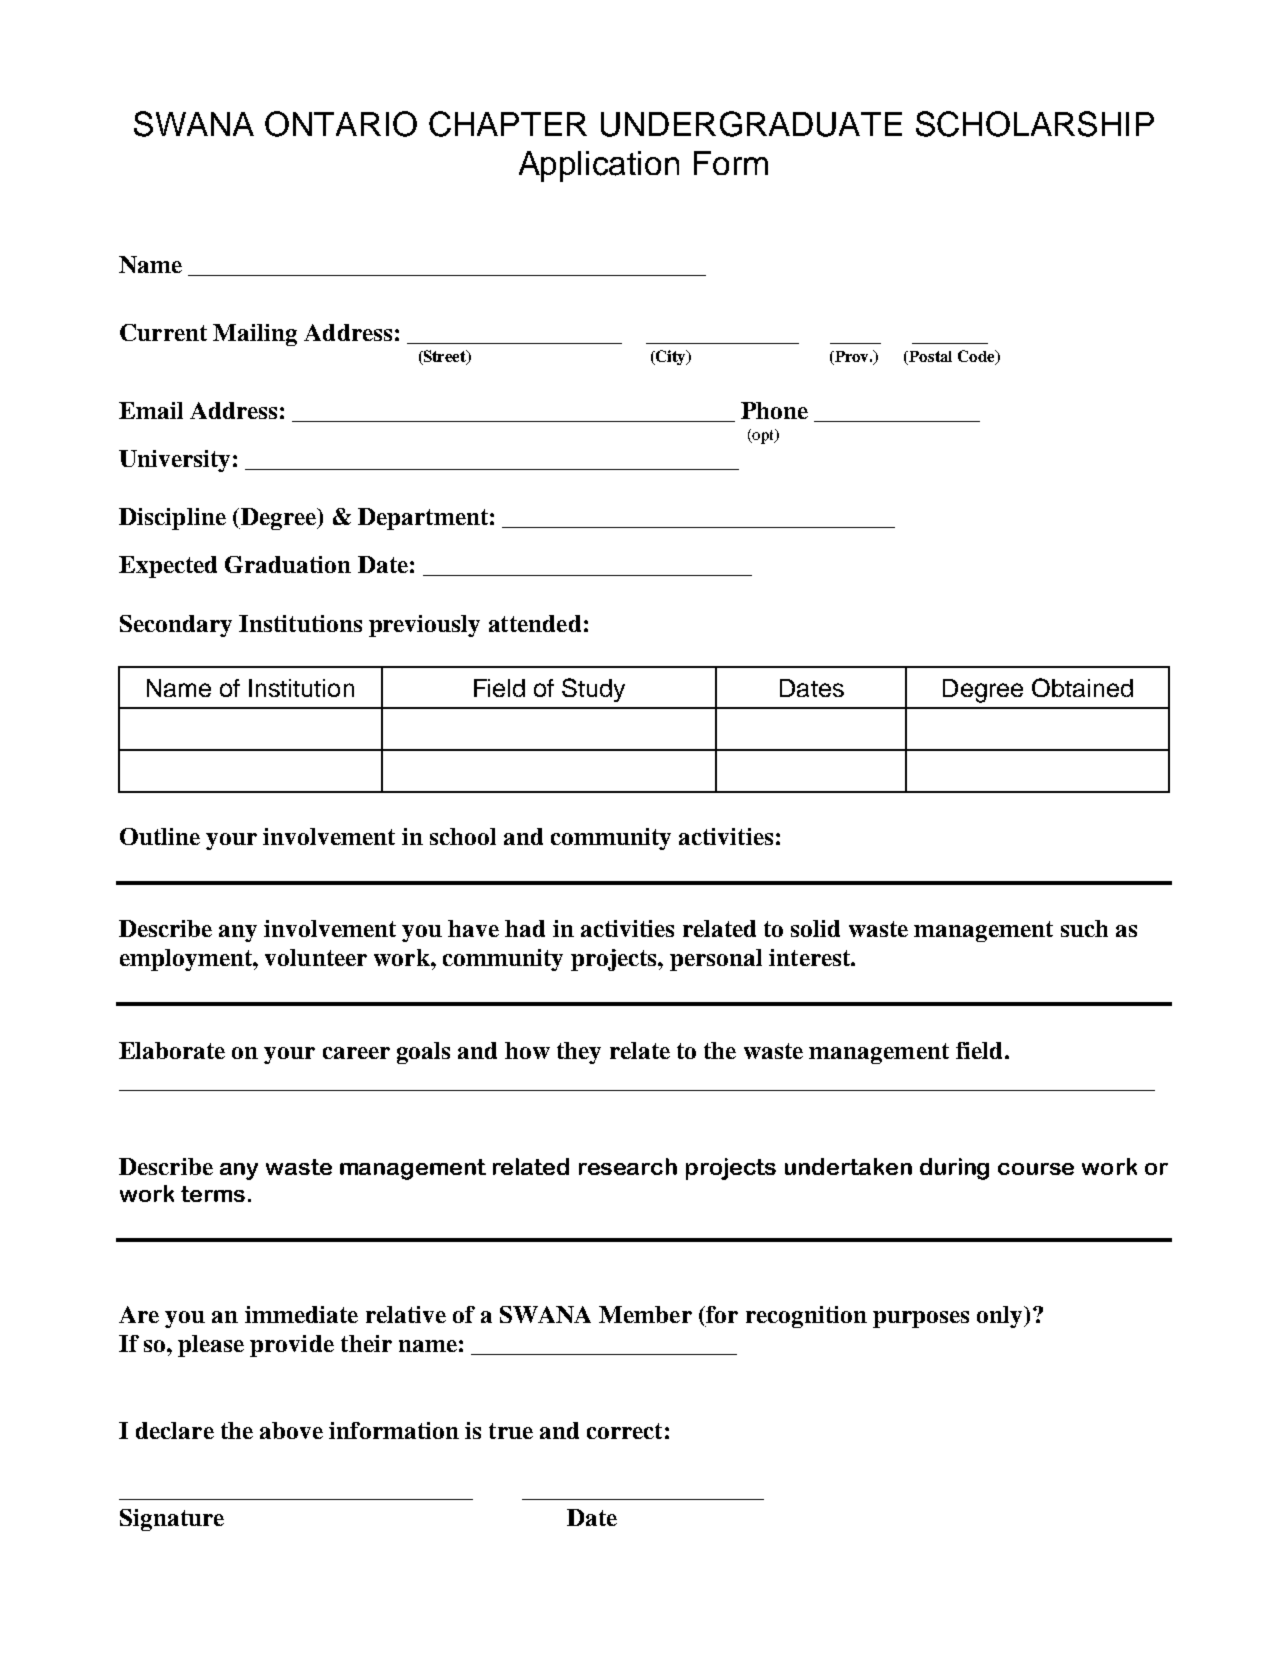 This document has width=1288, height=1667. What do you see at coordinates (341, 124) in the document?
I see `ONTARIO` at bounding box center [341, 124].
